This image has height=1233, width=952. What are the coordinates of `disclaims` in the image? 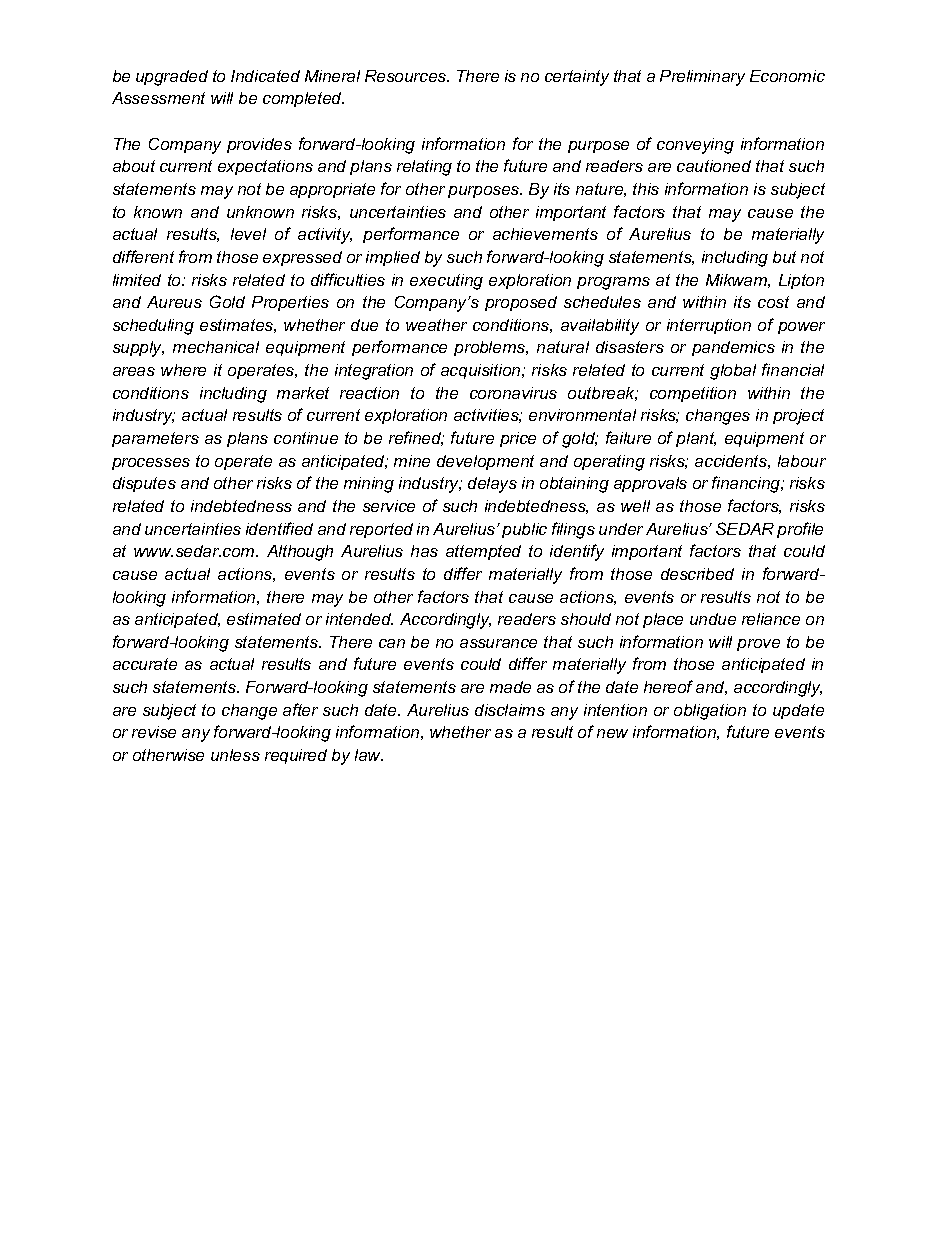 It's located at (510, 710).
